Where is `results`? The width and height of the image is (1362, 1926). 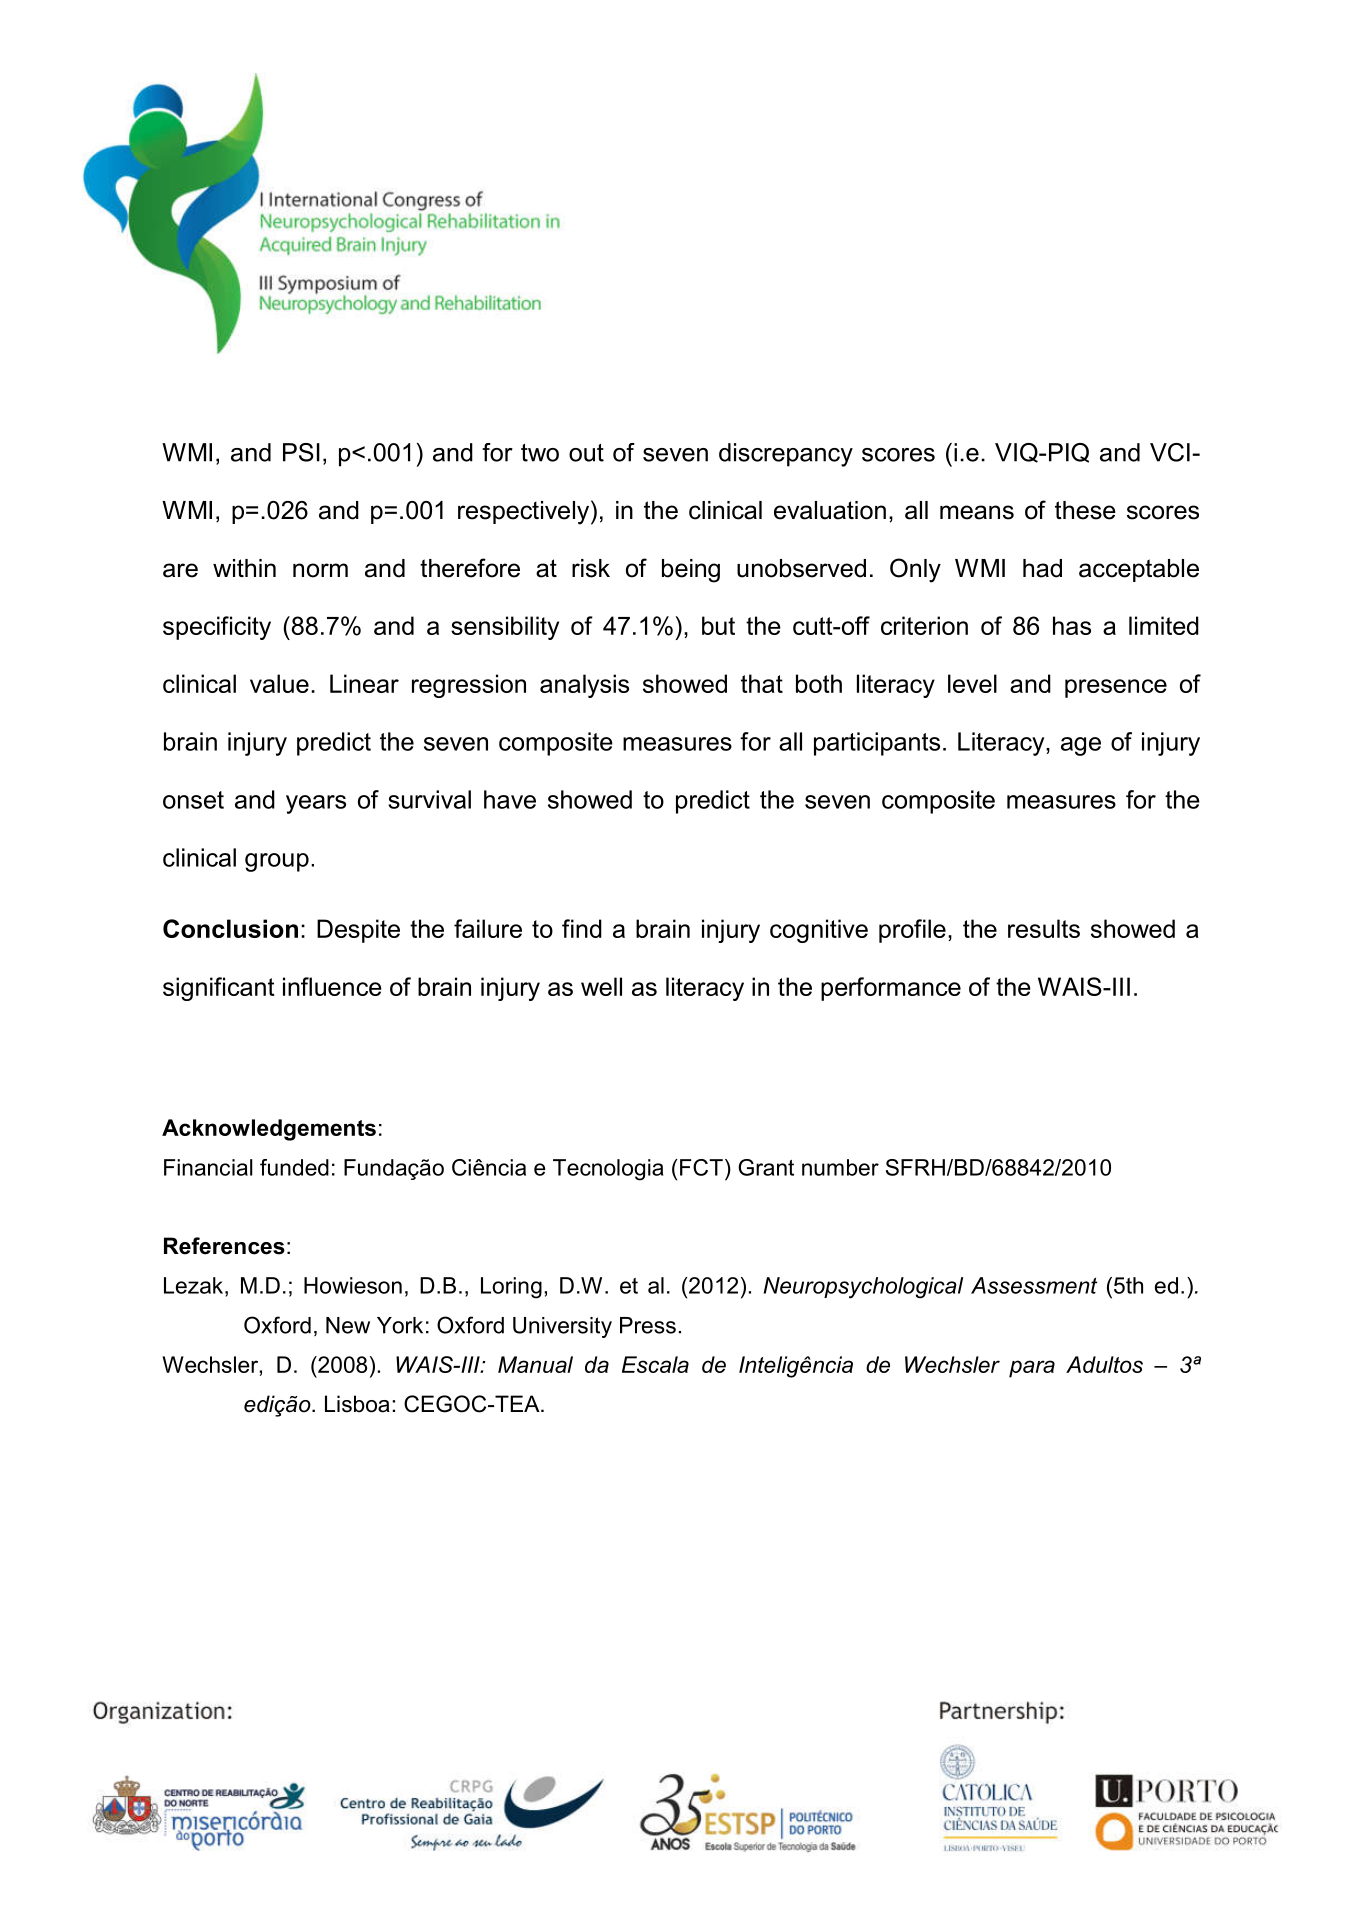 results is located at coordinates (1044, 928).
